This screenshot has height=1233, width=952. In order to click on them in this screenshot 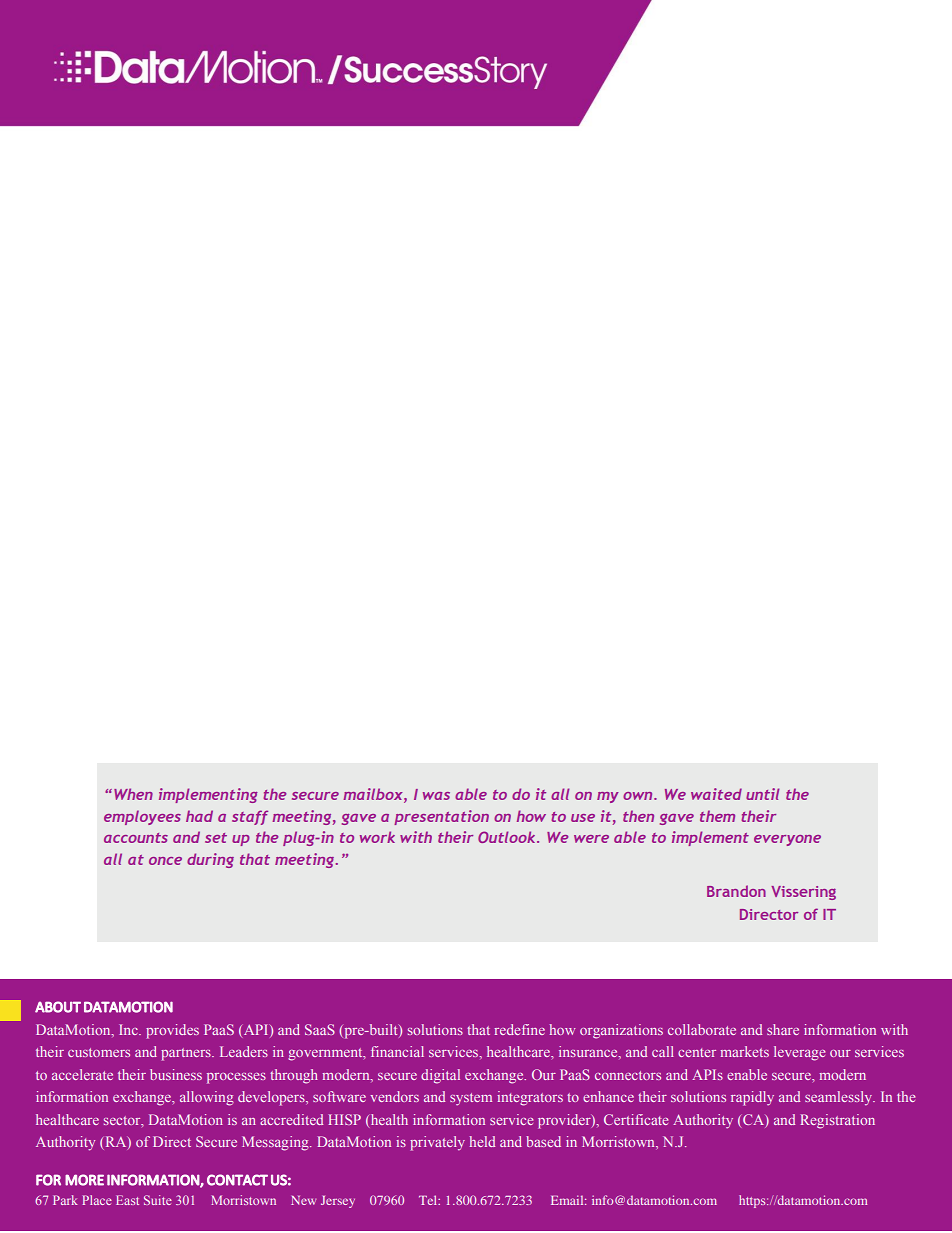, I will do `click(717, 816)`.
